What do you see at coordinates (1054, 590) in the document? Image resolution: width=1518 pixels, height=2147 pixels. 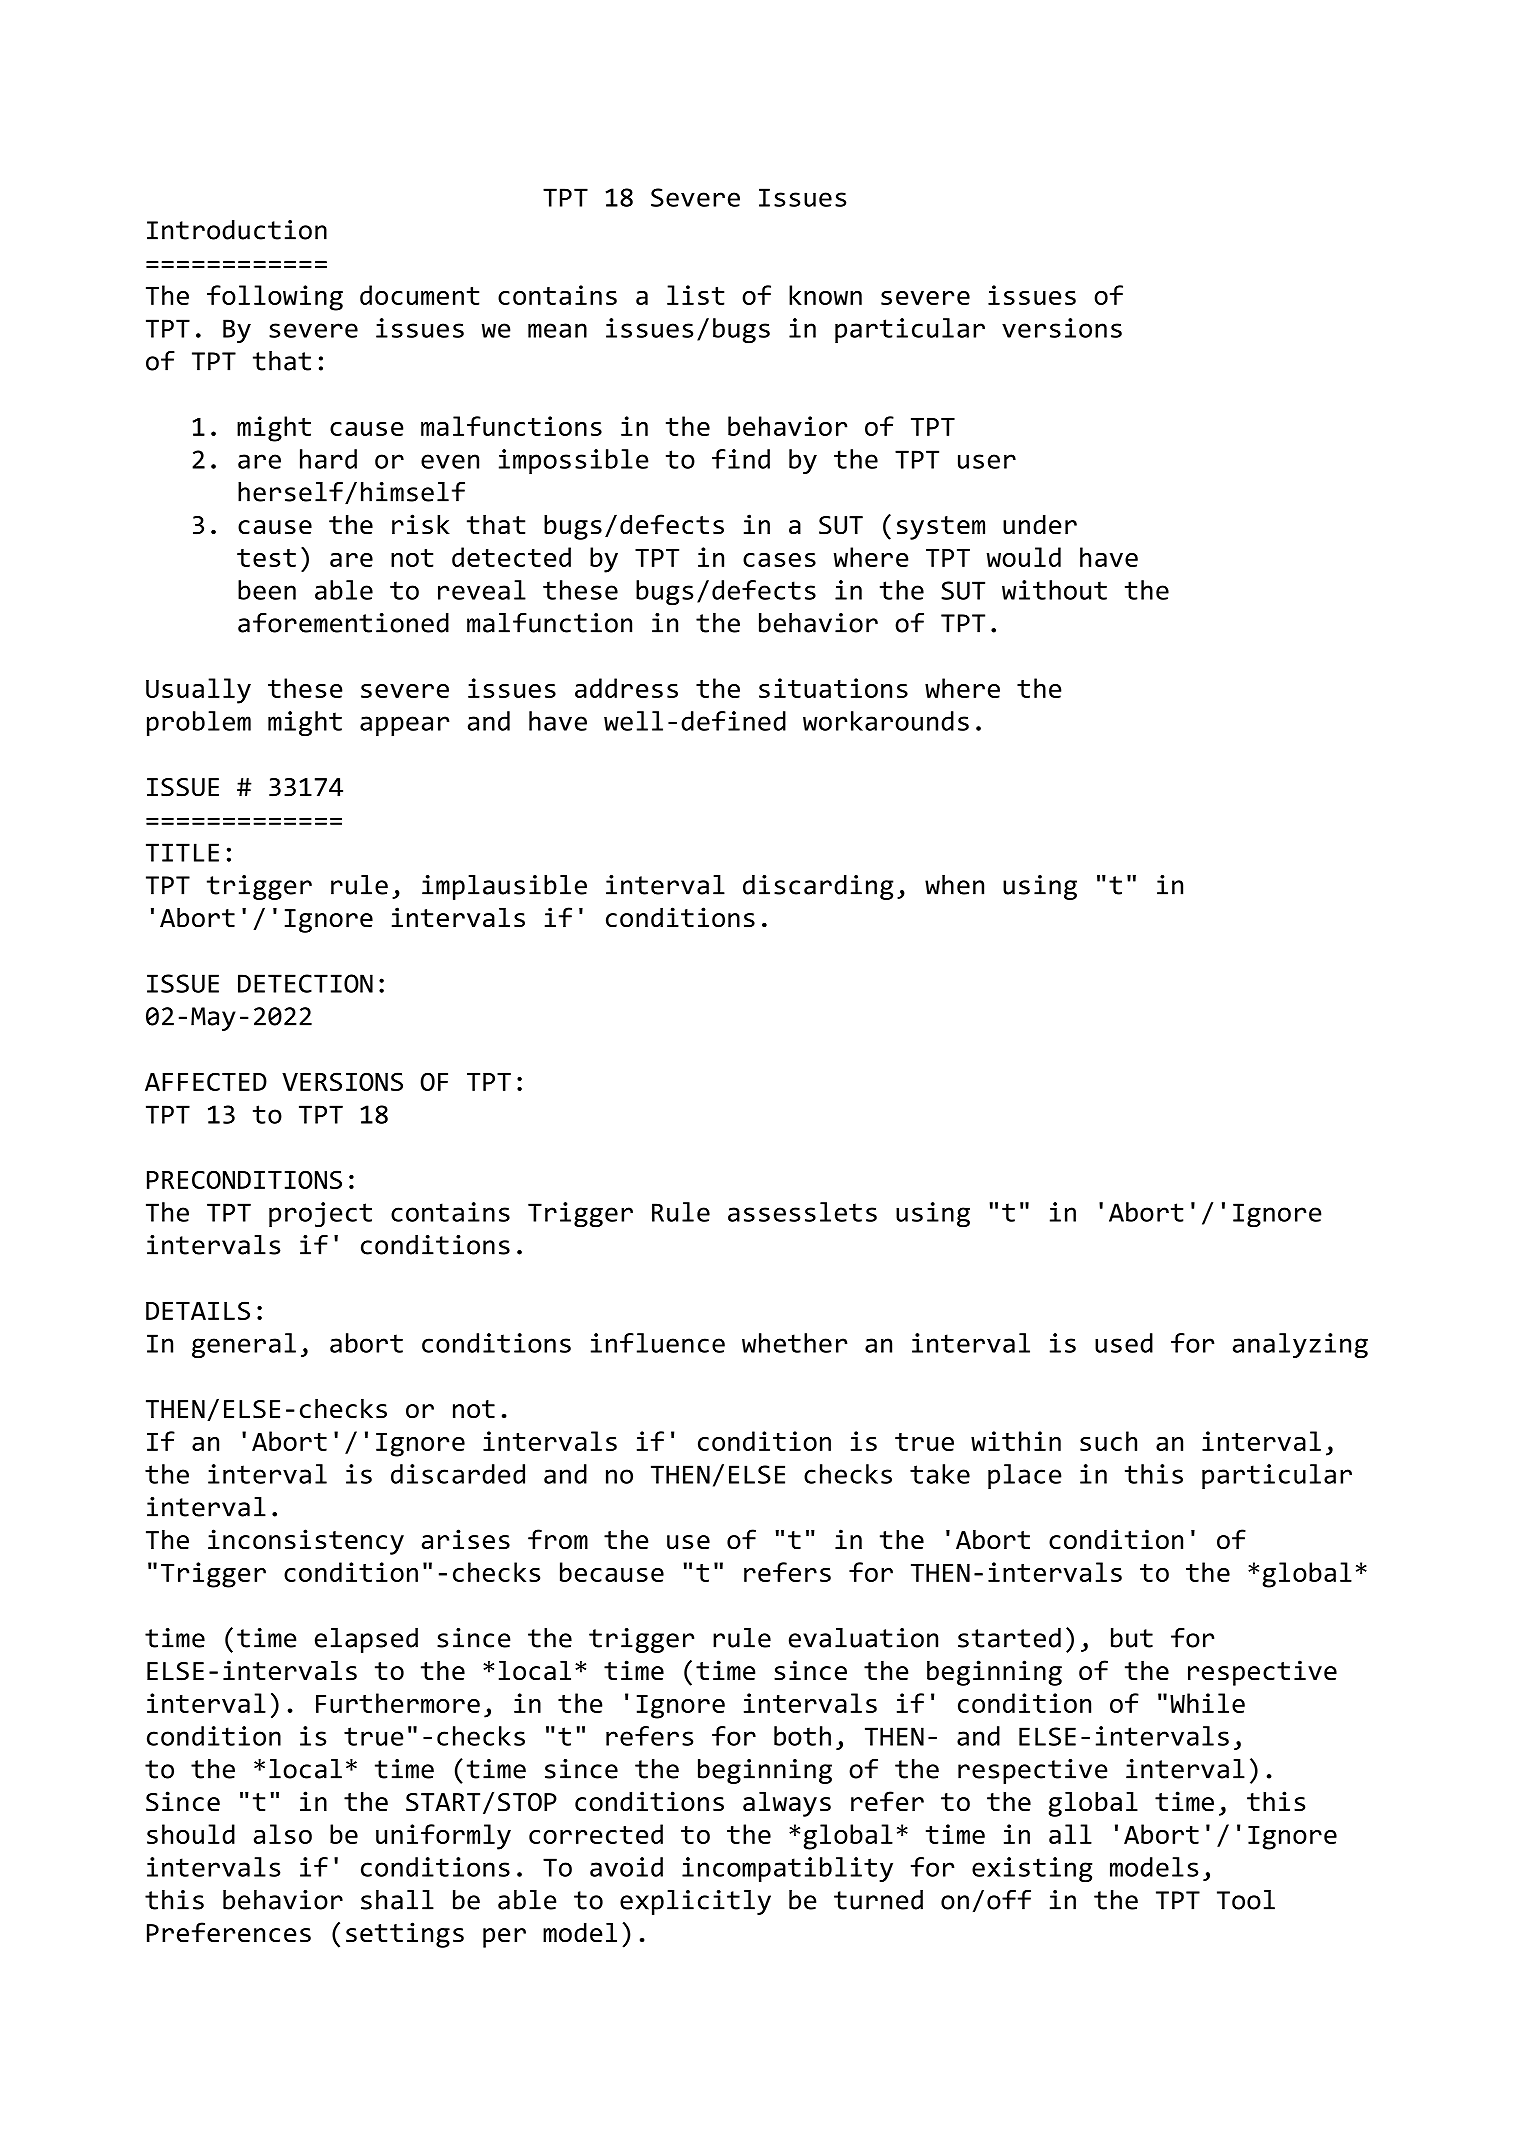 I see `without` at bounding box center [1054, 590].
